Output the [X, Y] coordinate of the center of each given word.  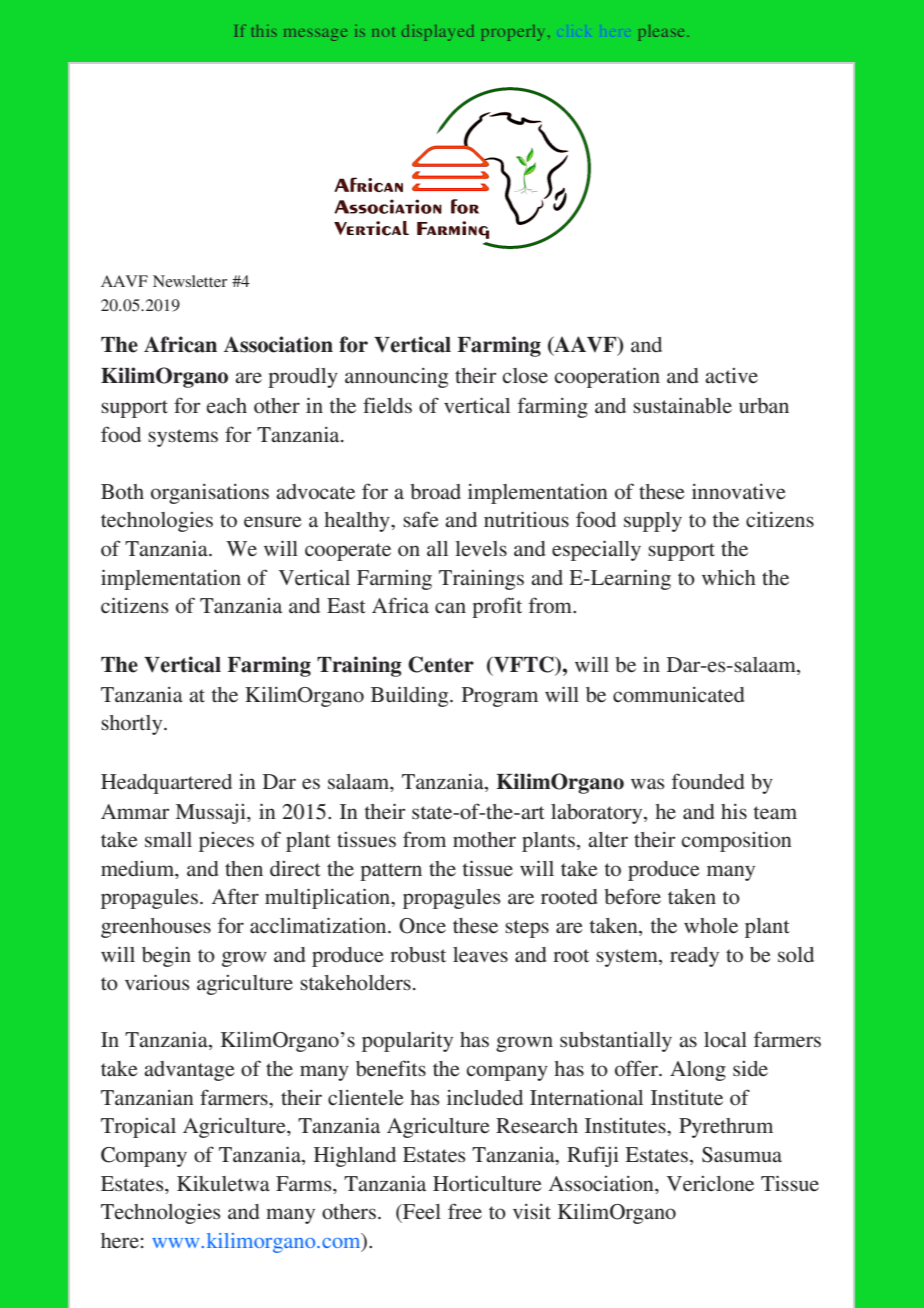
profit [497, 607]
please [663, 33]
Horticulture [487, 1183]
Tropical [138, 1128]
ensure [273, 522]
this [264, 31]
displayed [437, 33]
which [729, 577]
